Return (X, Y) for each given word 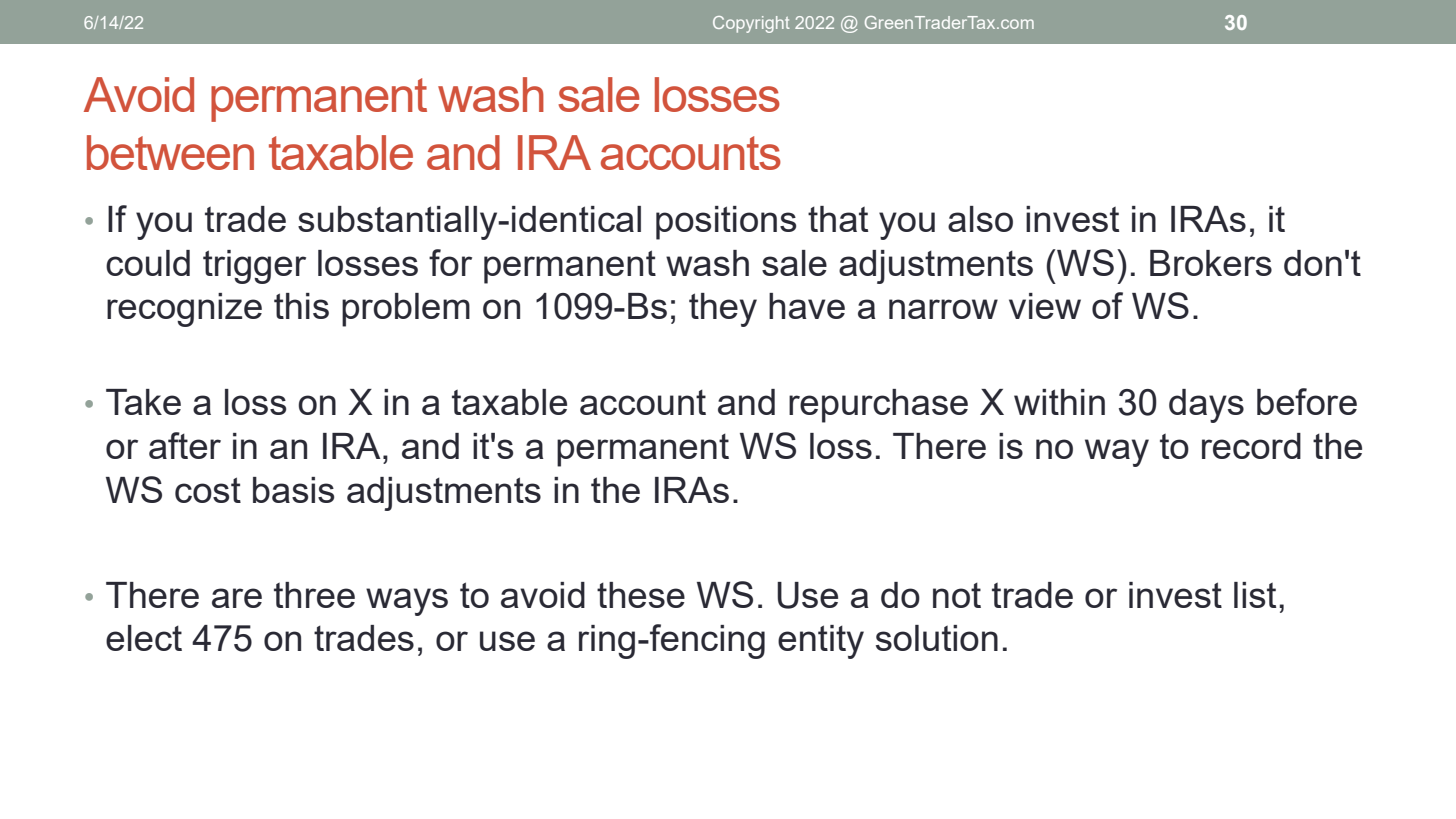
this (301, 306)
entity (821, 642)
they (723, 310)
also (980, 219)
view (1045, 306)
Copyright (751, 24)
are (237, 598)
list (1255, 595)
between (170, 152)
